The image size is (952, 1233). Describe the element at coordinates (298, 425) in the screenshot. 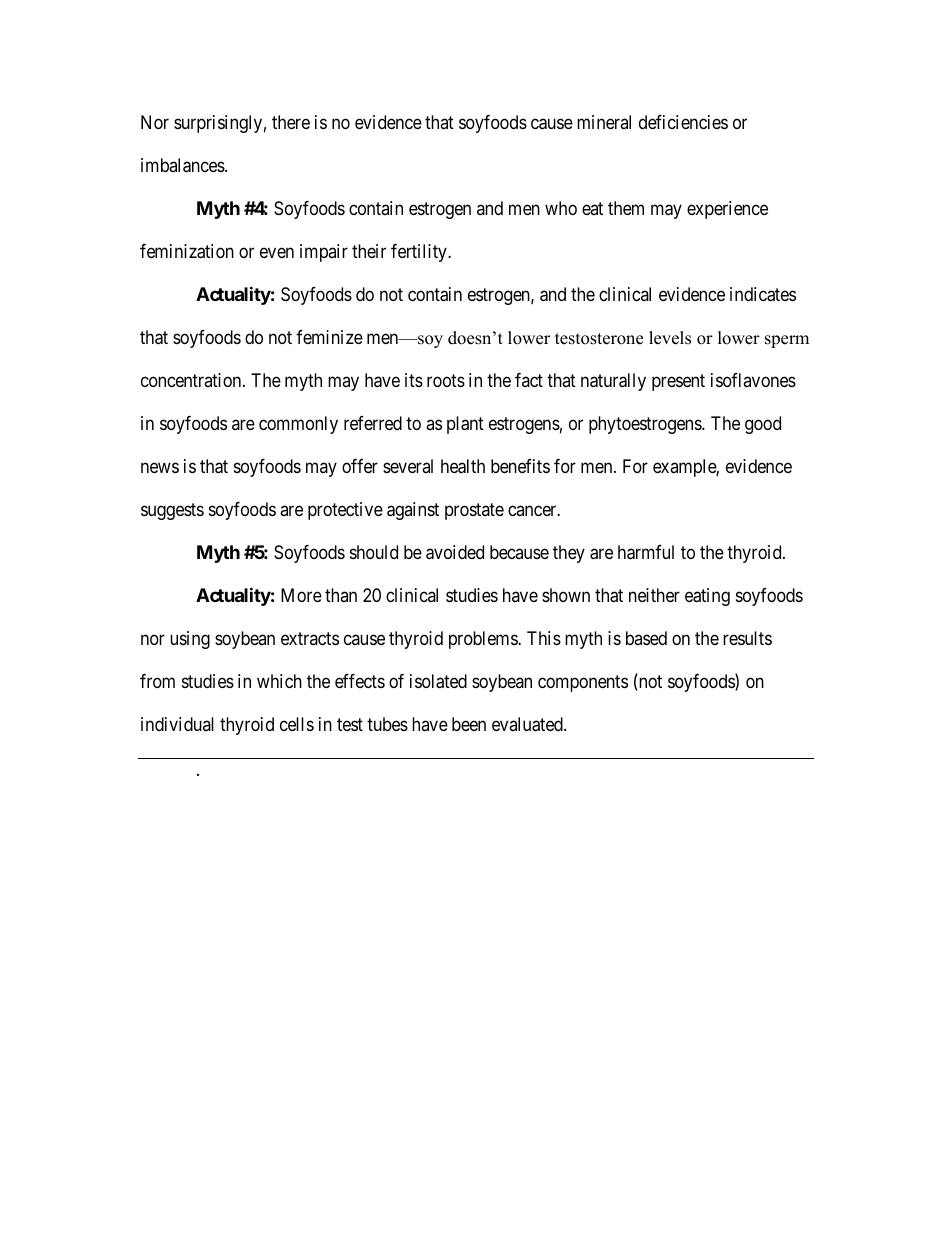

I see `commonly` at that location.
